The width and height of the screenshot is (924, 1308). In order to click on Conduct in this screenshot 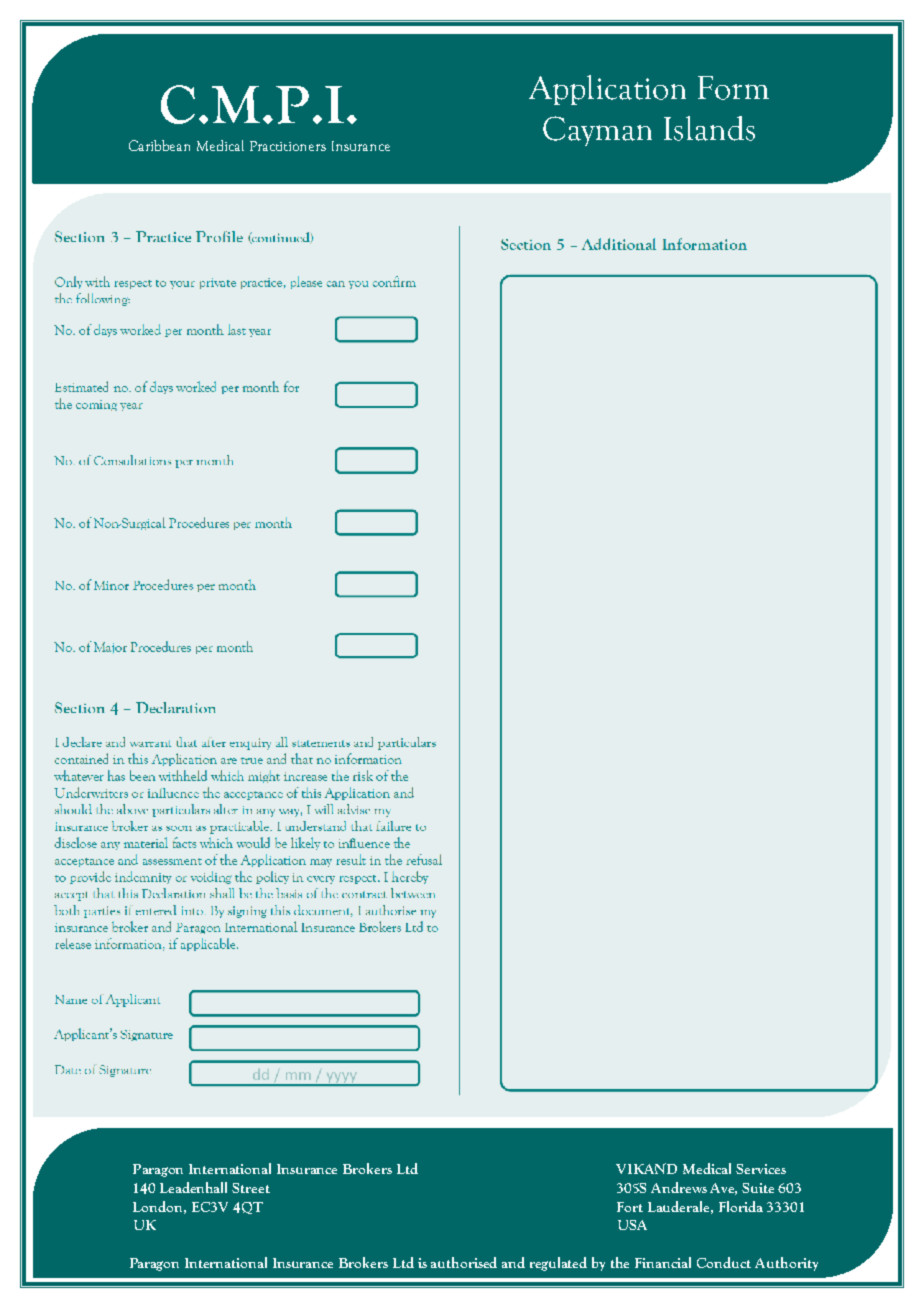, I will do `click(724, 1262)`.
